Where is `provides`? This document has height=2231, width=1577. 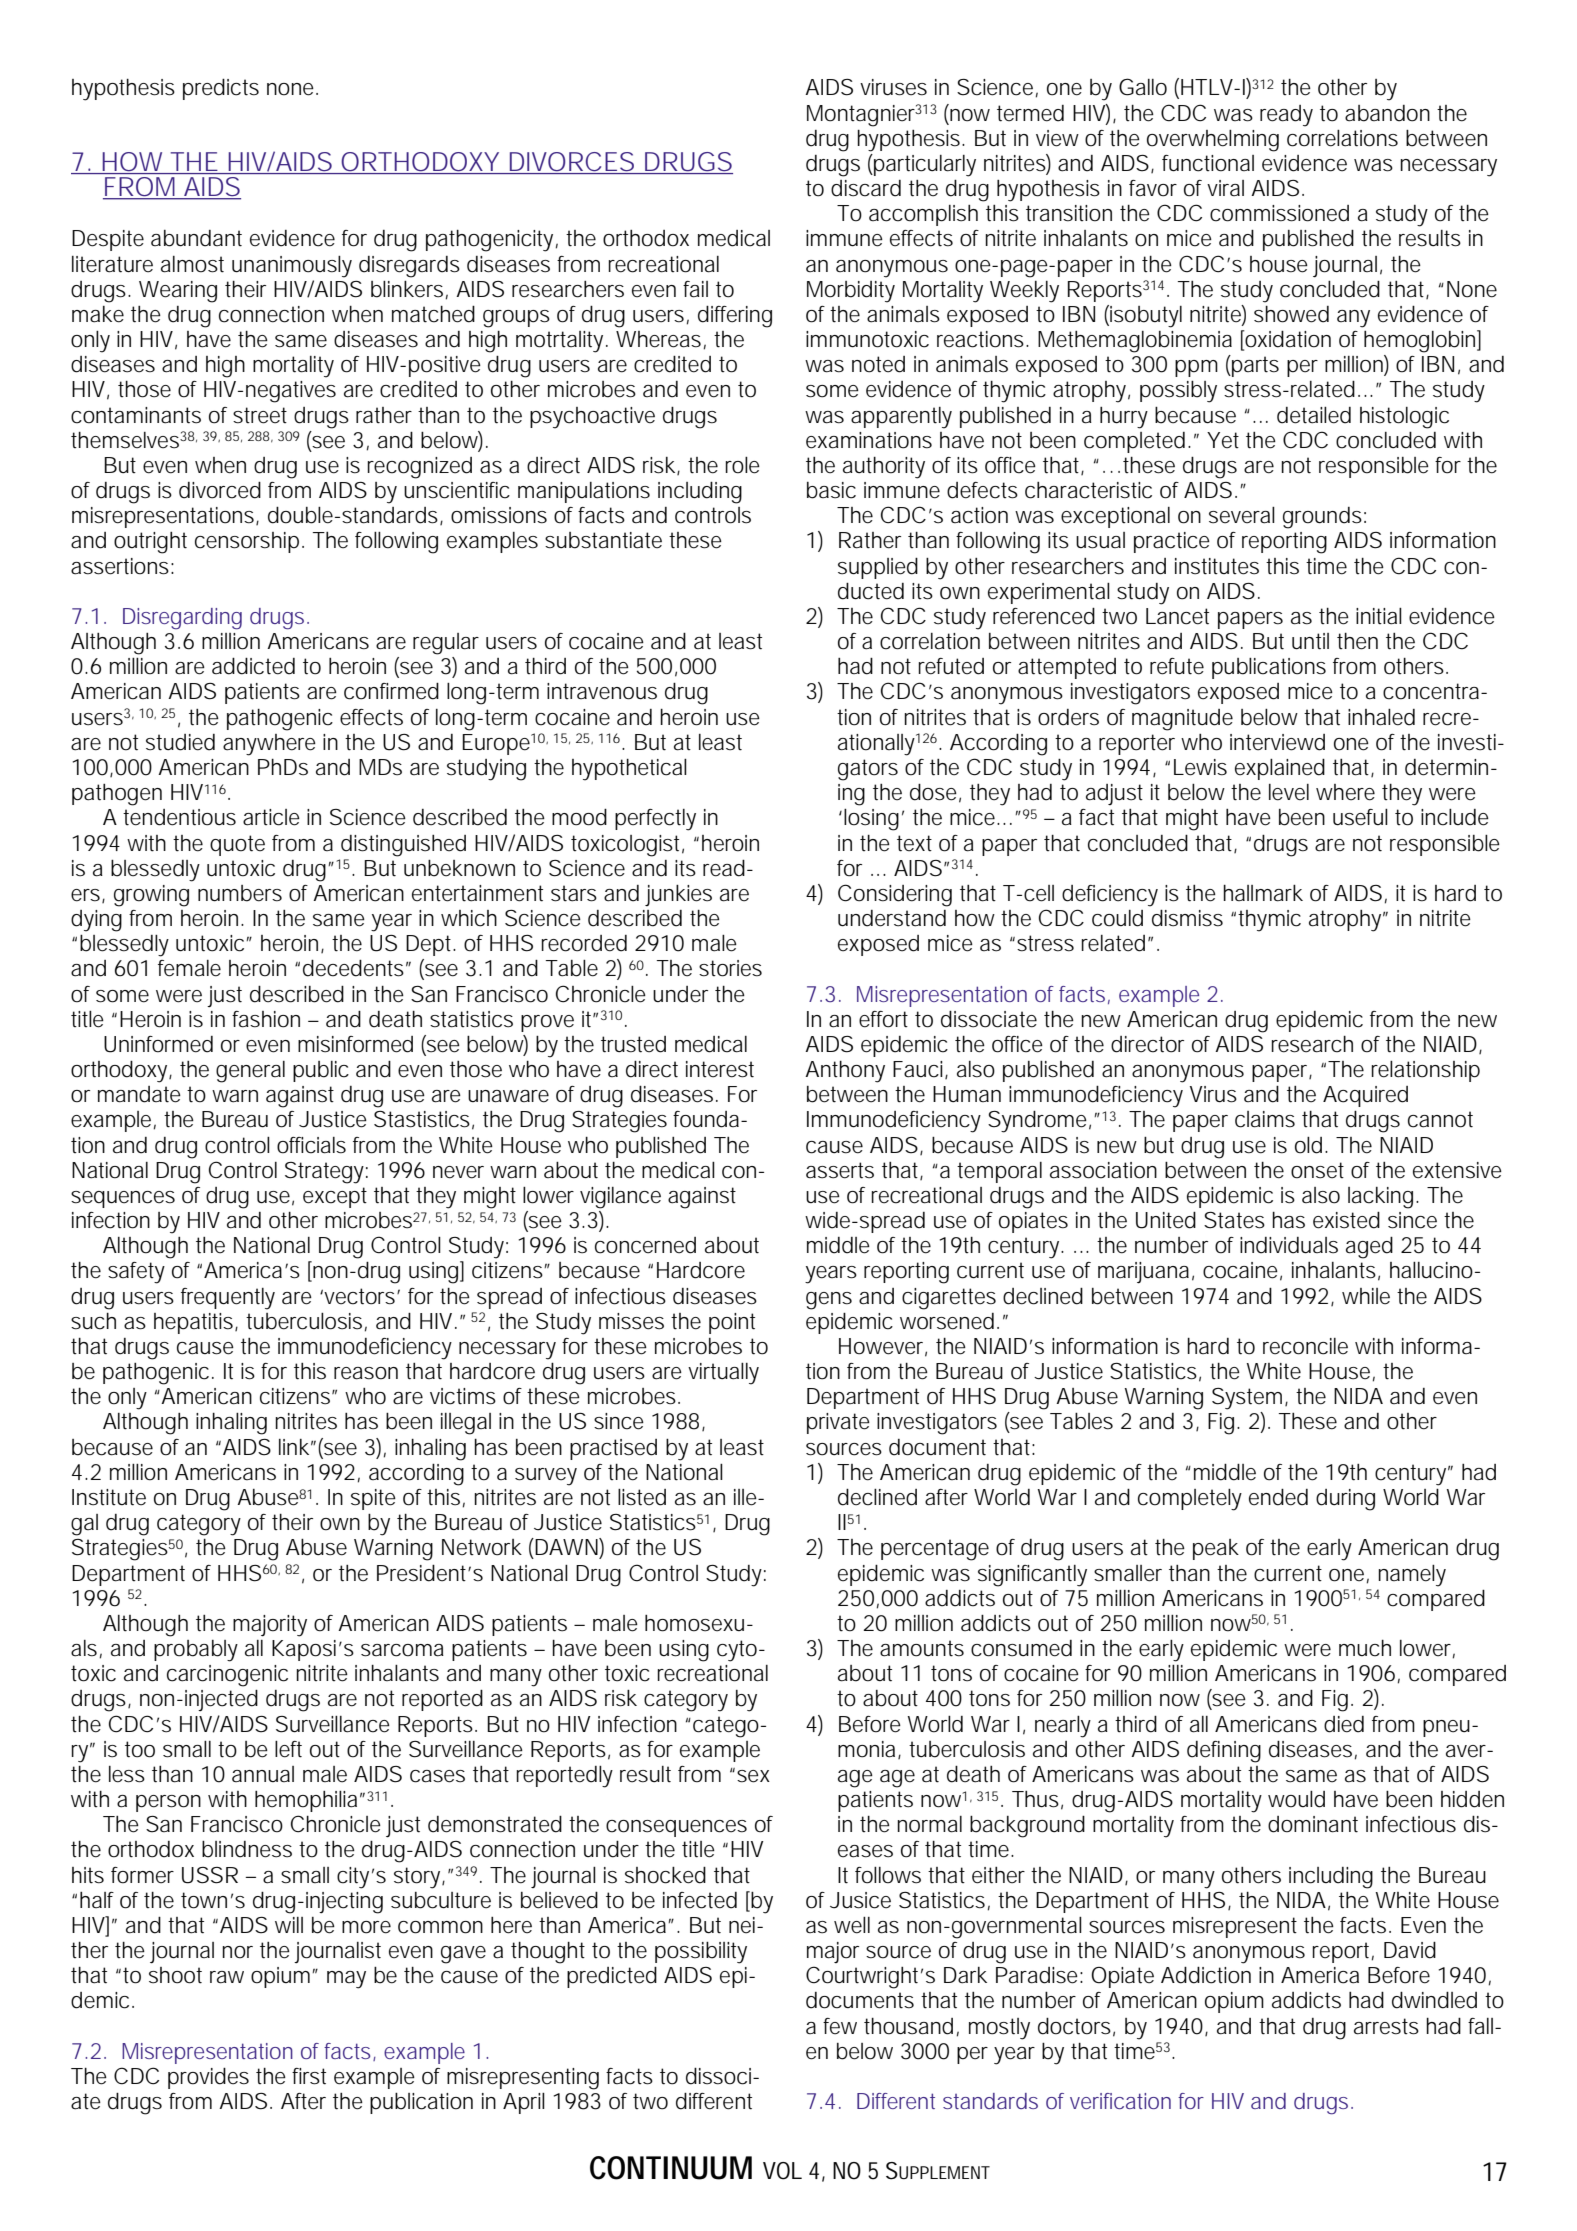 provides is located at coordinates (208, 2078).
